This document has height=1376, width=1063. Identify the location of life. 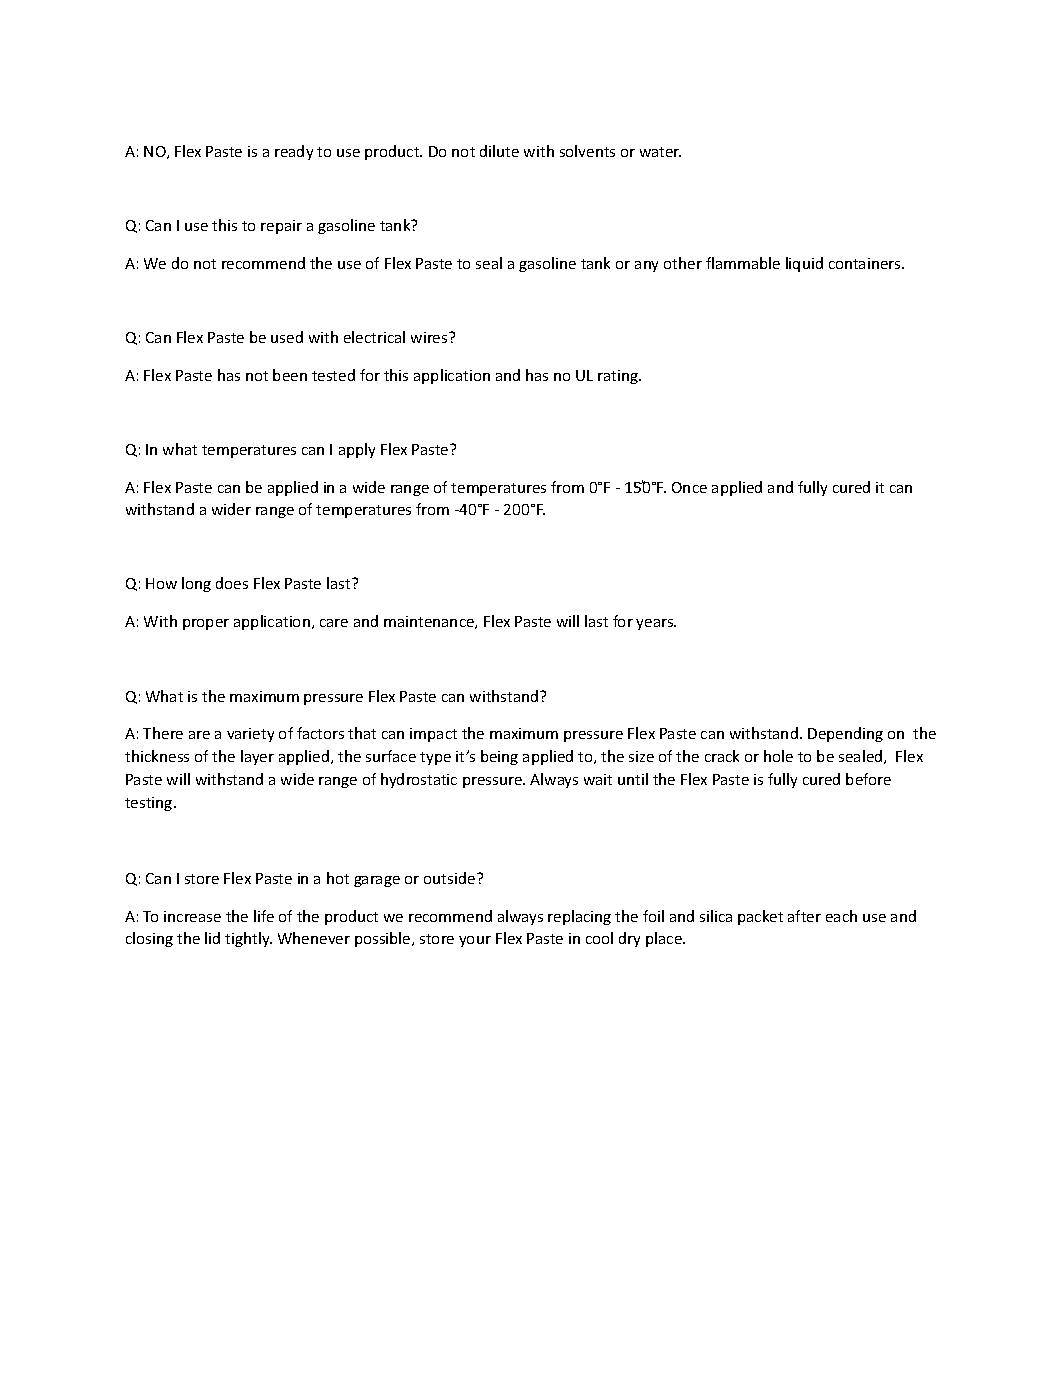
(264, 916).
